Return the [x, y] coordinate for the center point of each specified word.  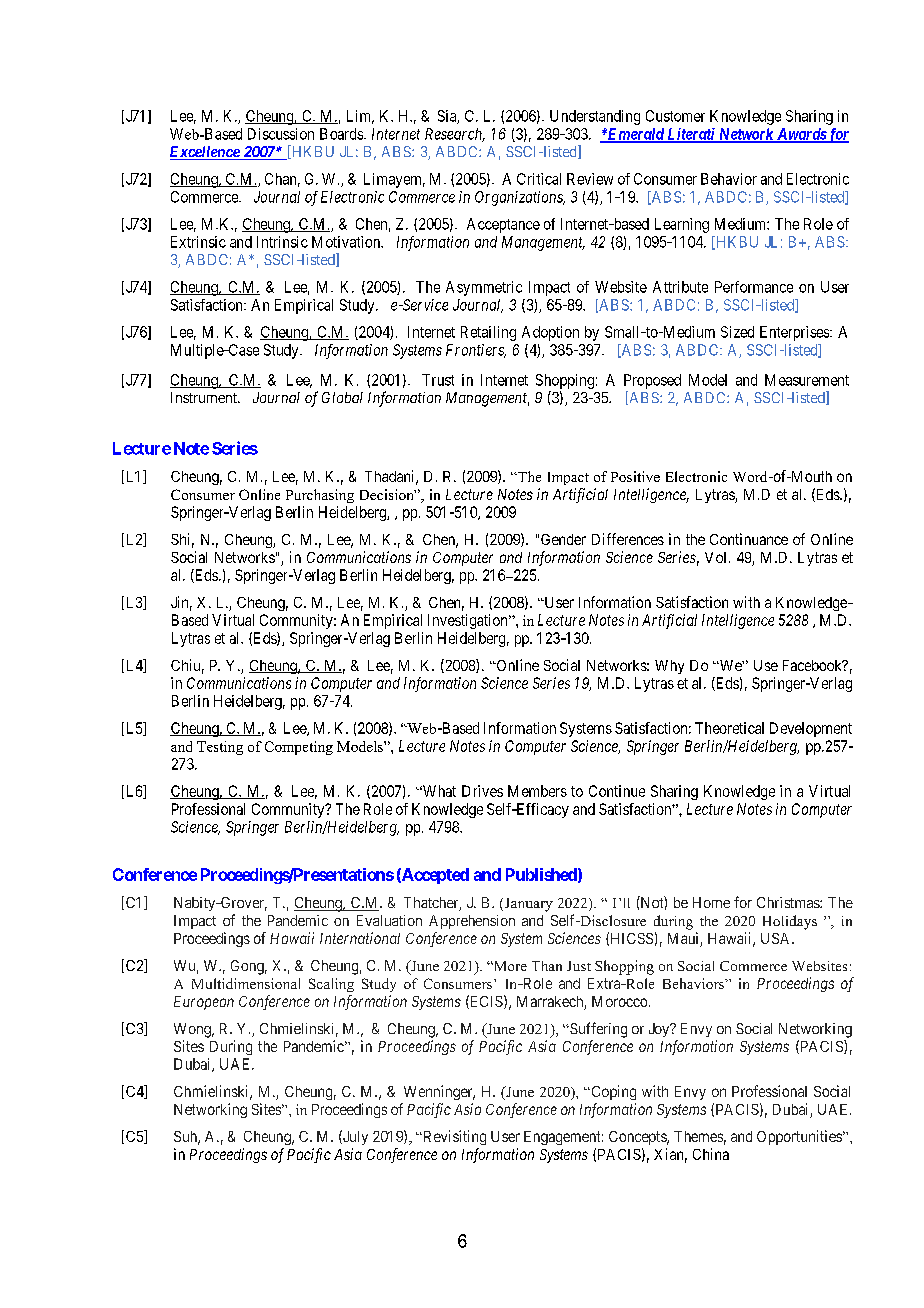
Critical [539, 179]
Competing [299, 748]
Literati [691, 135]
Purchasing [320, 496]
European [204, 1003]
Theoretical [729, 728]
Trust [438, 380]
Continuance [749, 539]
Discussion [281, 134]
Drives [482, 791]
